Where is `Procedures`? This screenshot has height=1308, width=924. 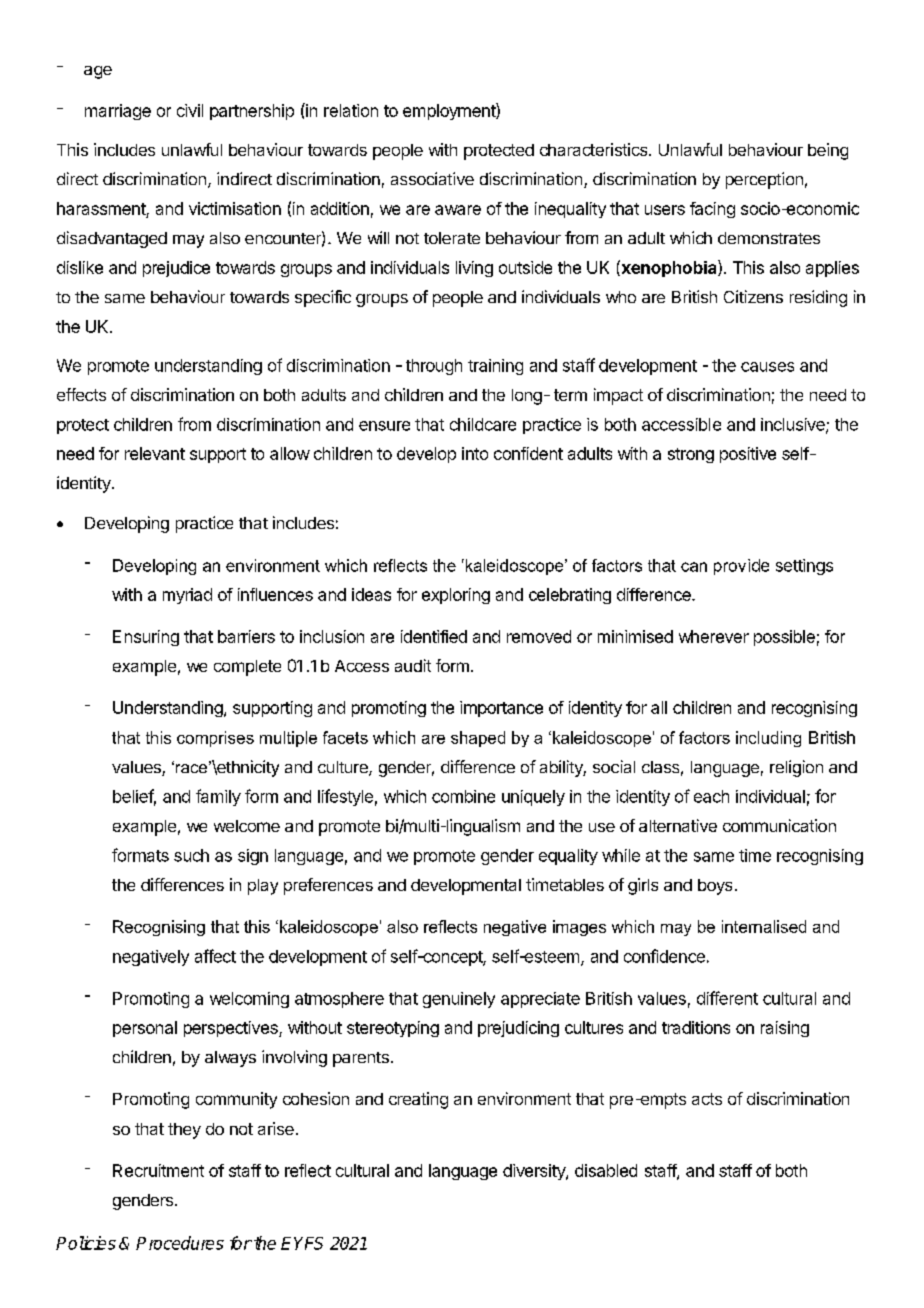
Procedures is located at coordinates (180, 1243).
